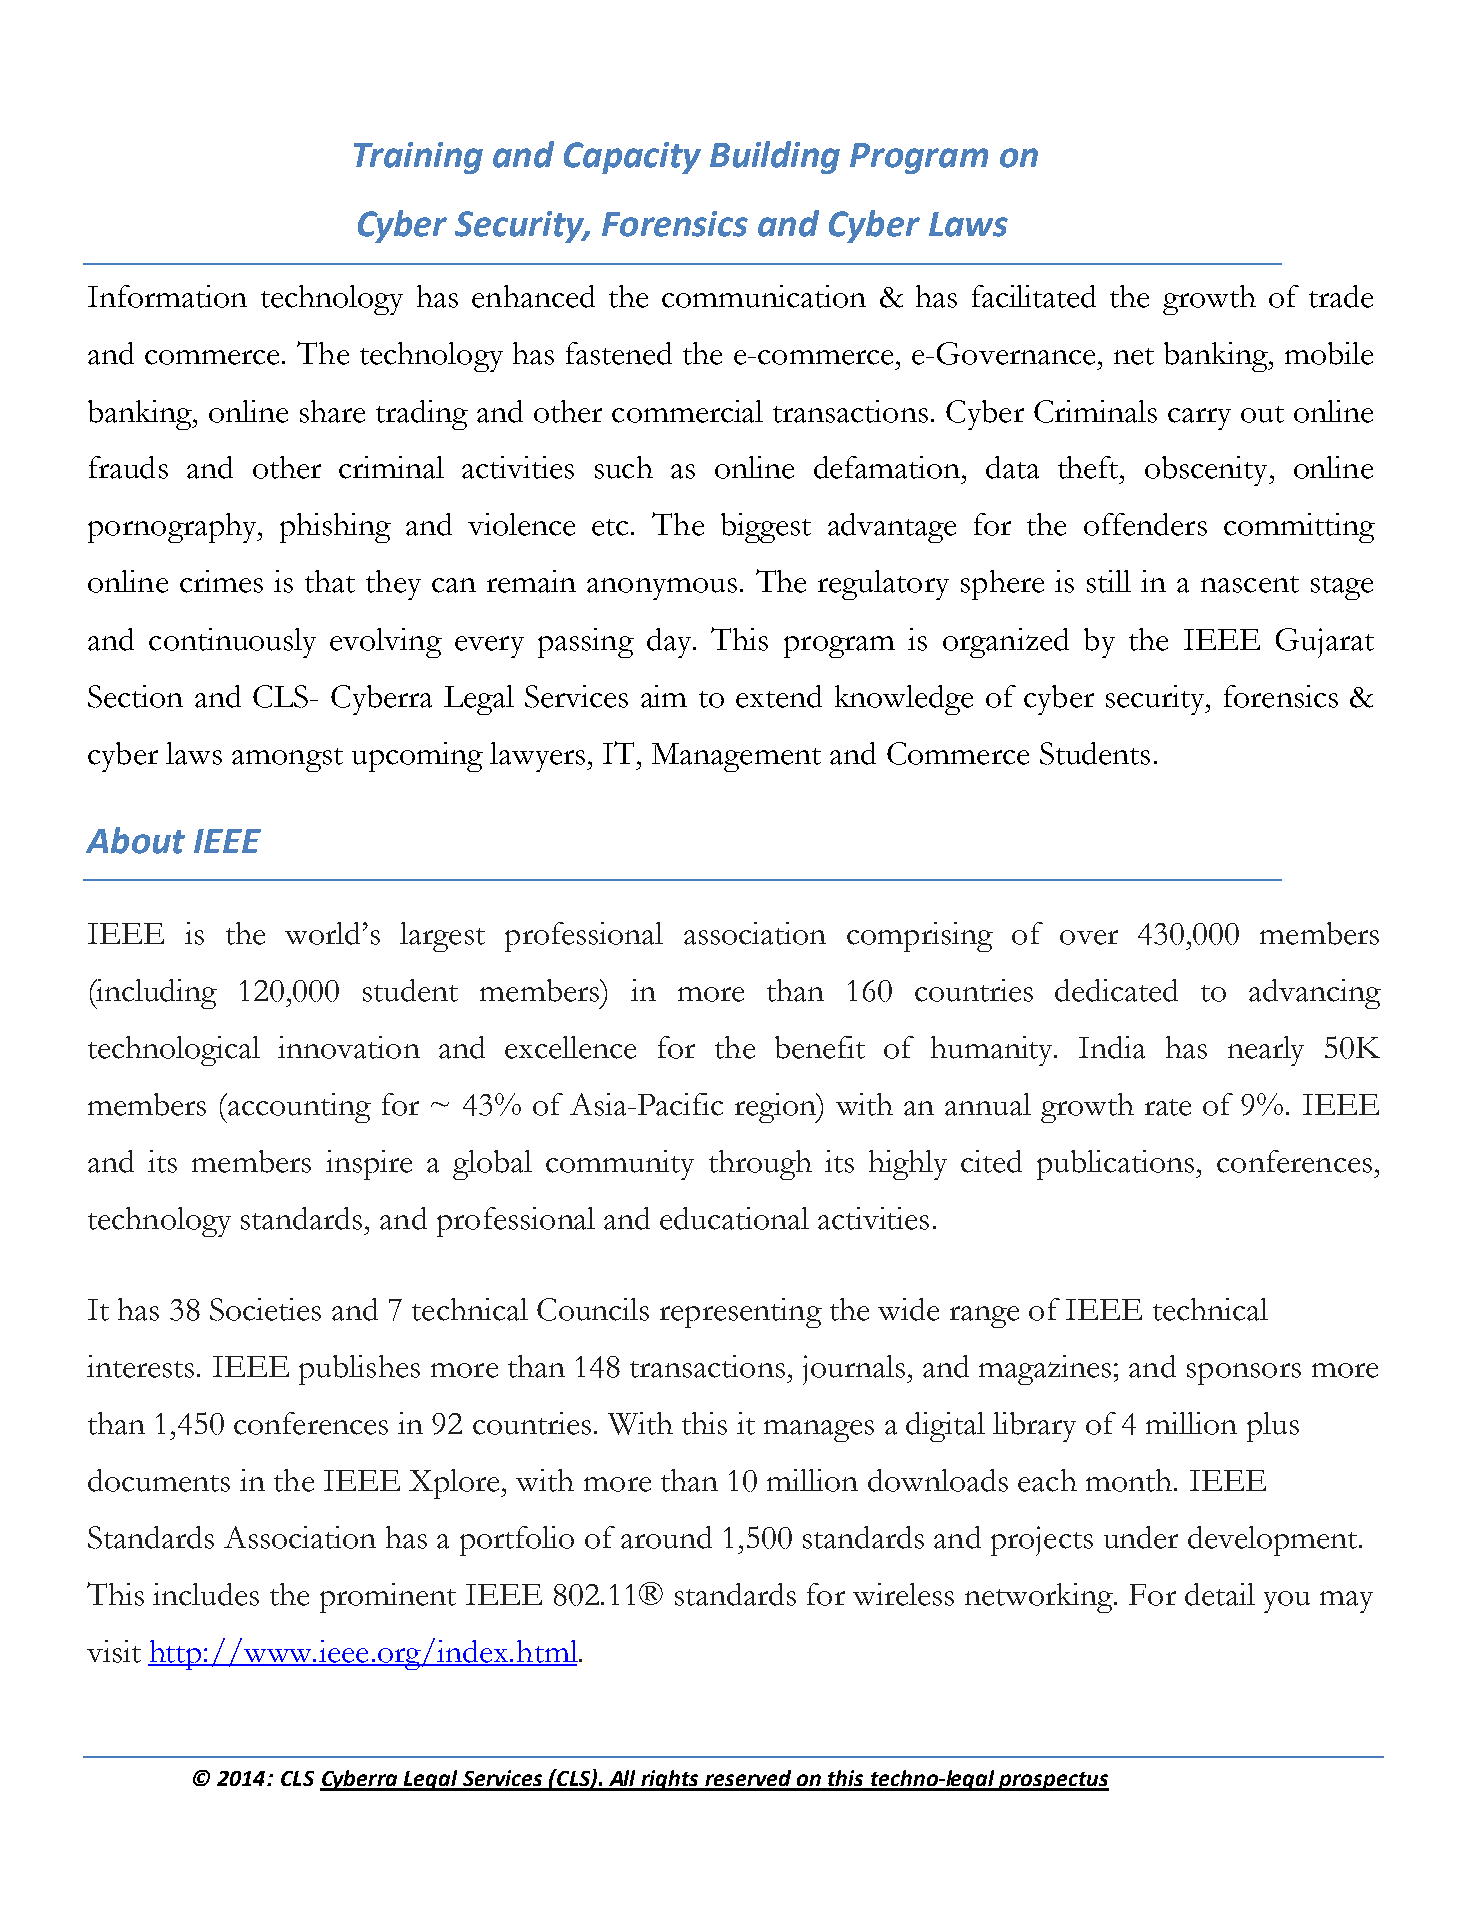 This document has width=1478, height=1912. What do you see at coordinates (779, 696) in the document?
I see `extend` at bounding box center [779, 696].
